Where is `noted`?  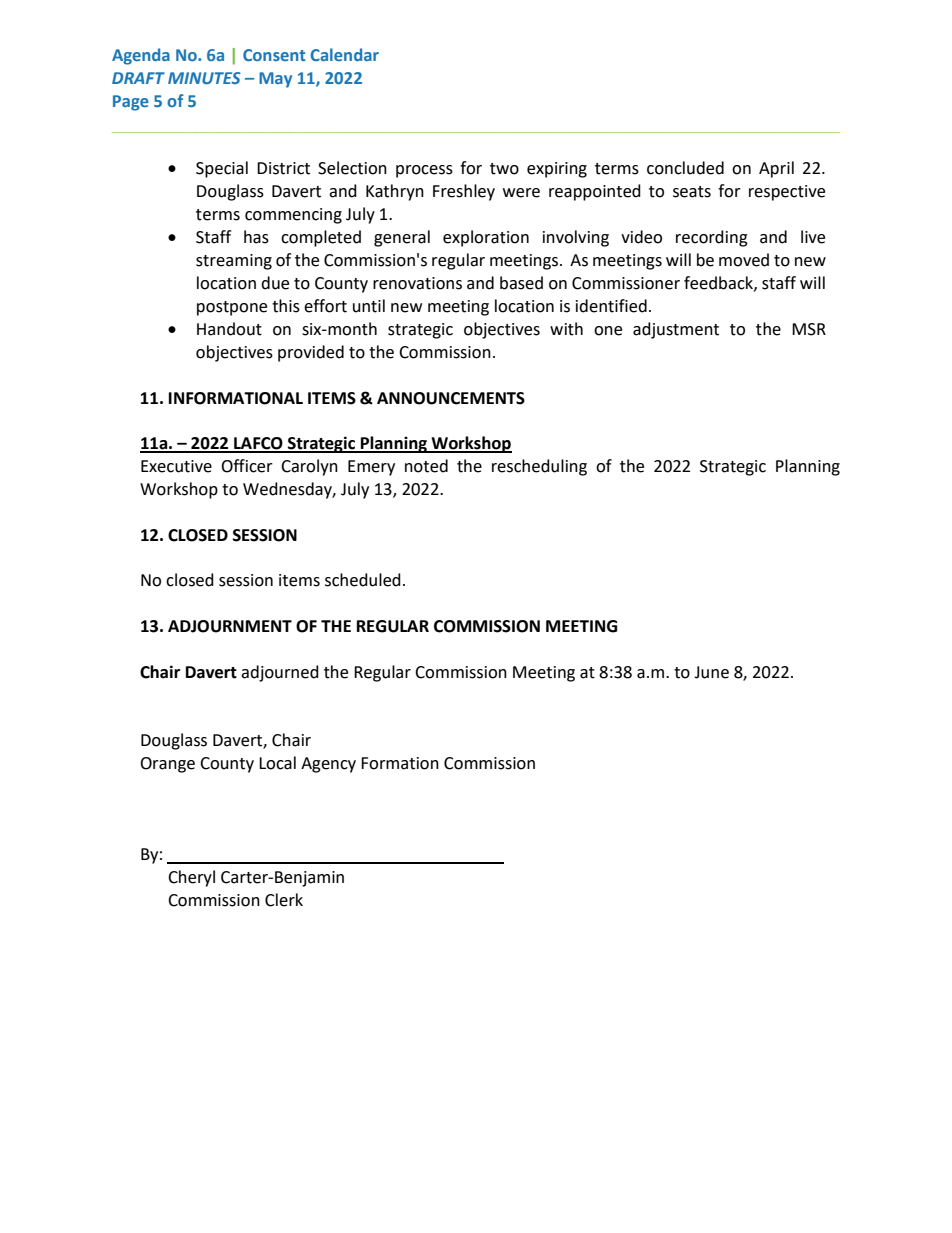 noted is located at coordinates (426, 466).
